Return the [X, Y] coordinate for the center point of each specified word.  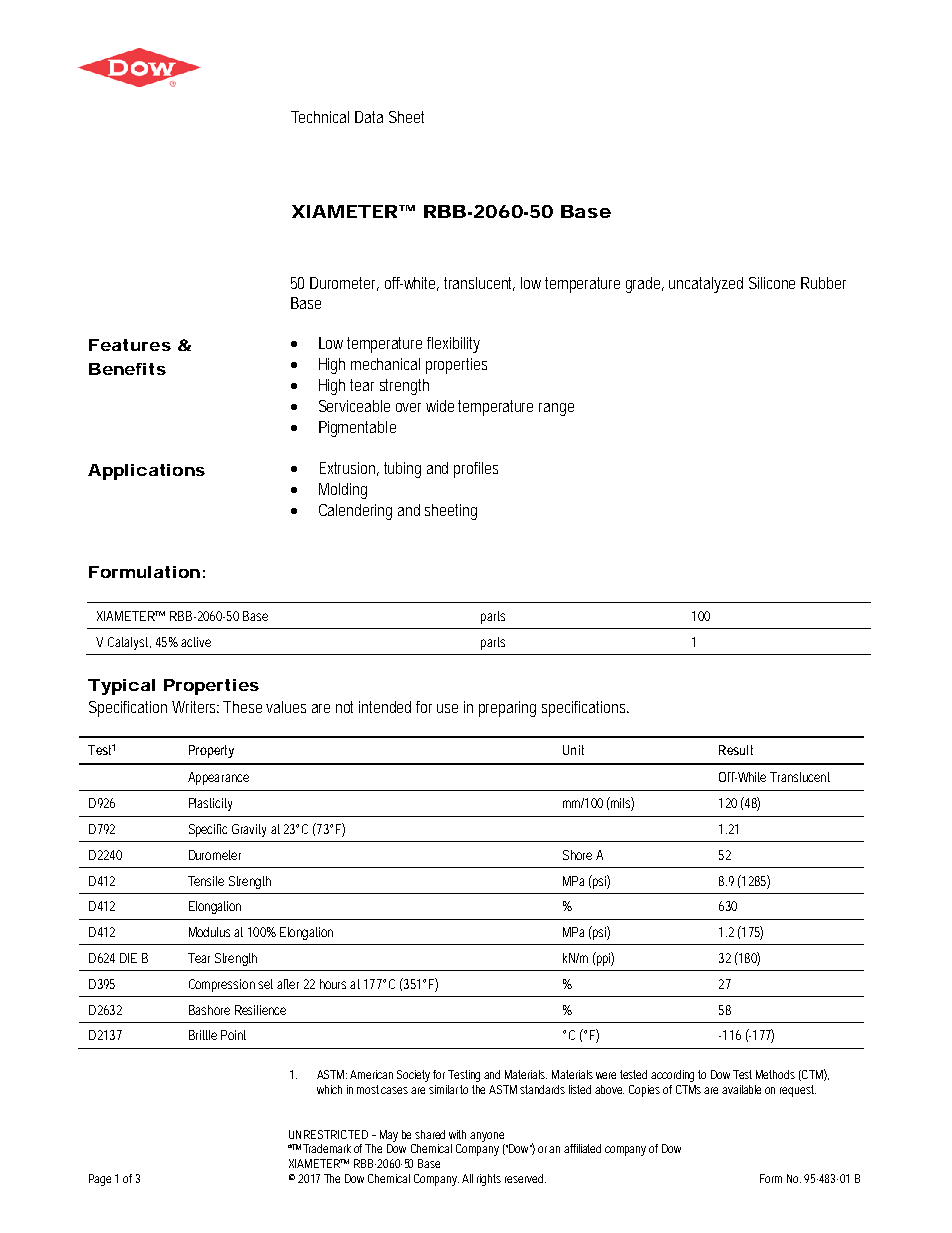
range [556, 409]
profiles [476, 470]
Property [211, 751]
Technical [320, 117]
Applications [146, 472]
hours [333, 984]
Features [130, 345]
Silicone [772, 283]
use [447, 708]
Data [369, 117]
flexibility [453, 345]
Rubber [823, 283]
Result [736, 750]
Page [100, 1180]
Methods [775, 1074]
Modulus [209, 932]
